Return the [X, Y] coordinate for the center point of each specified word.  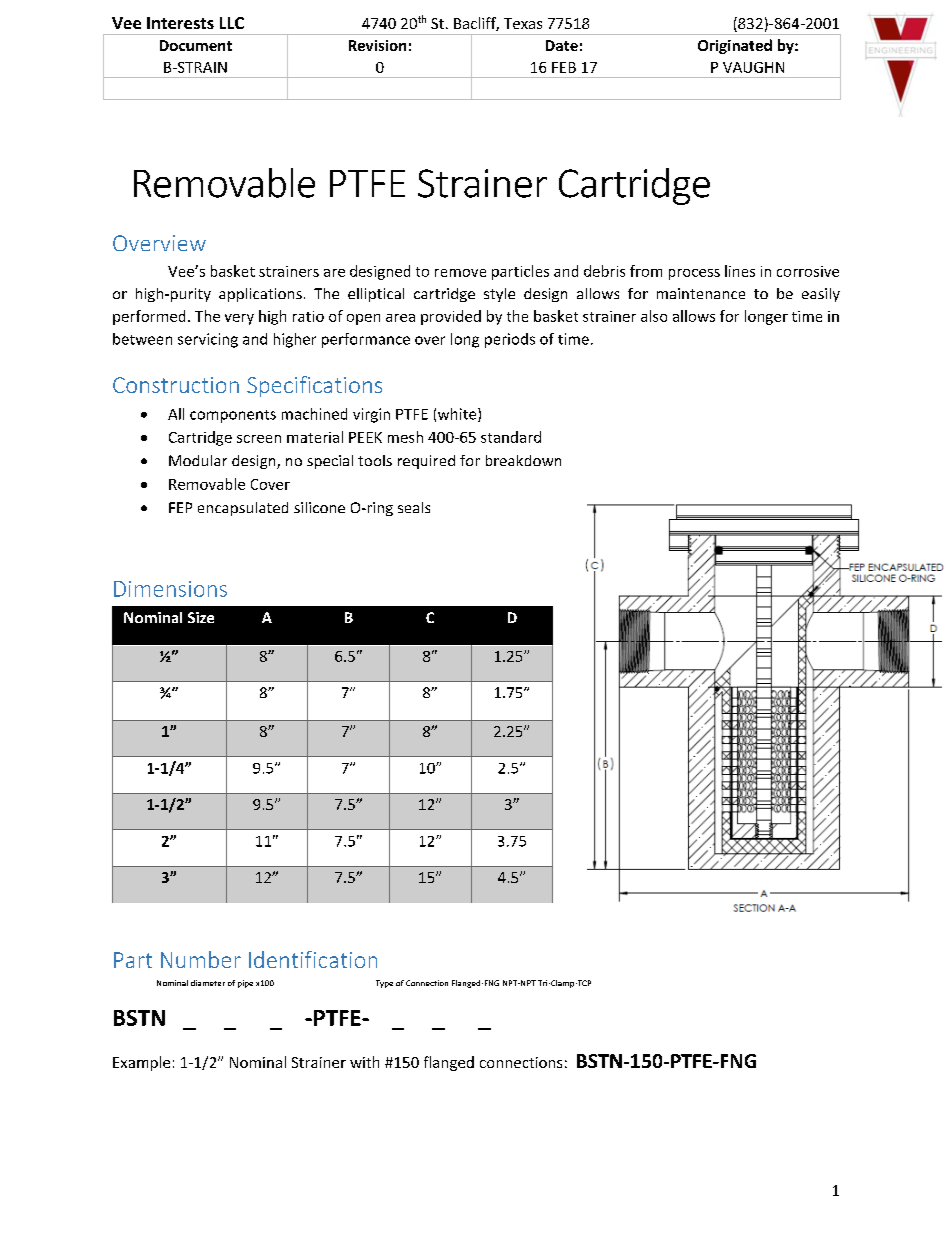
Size [201, 617]
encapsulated [243, 509]
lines [740, 271]
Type [384, 984]
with [364, 1062]
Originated [735, 46]
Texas [523, 23]
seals [414, 507]
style [499, 295]
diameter [208, 983]
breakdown [523, 460]
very [239, 319]
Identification [313, 959]
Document [196, 45]
